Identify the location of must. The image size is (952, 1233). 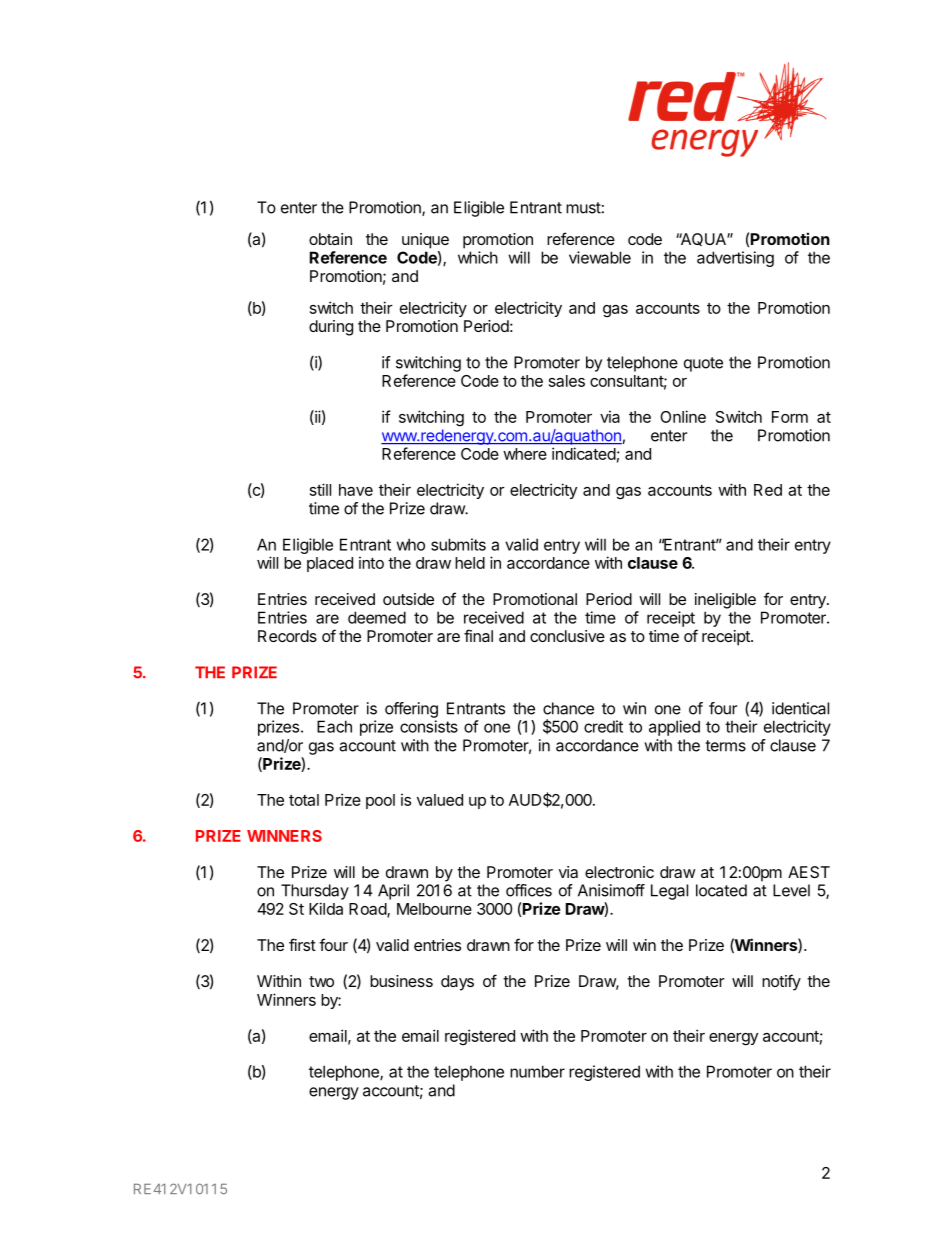
(583, 208).
